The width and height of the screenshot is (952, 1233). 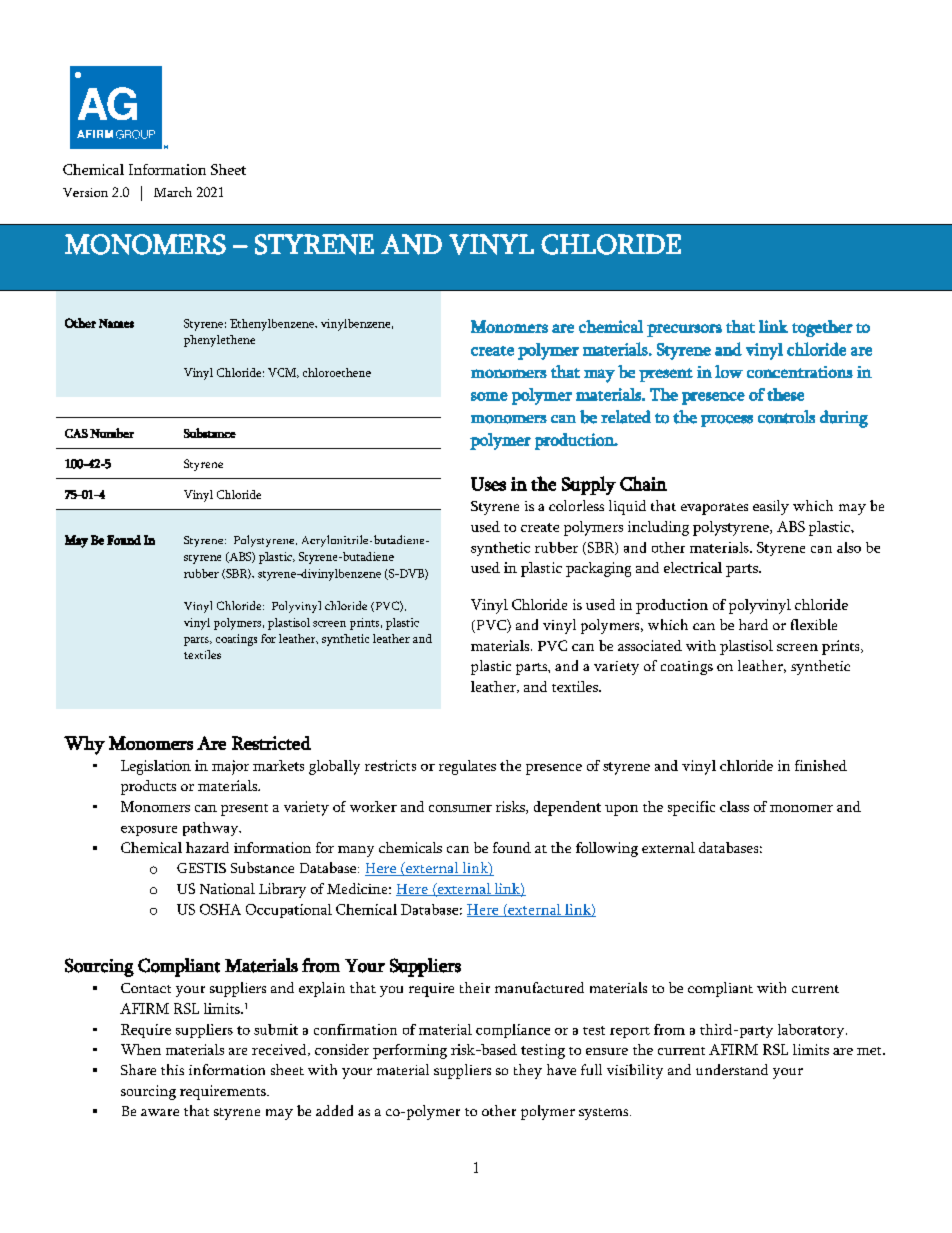 I want to click on precursors, so click(x=684, y=330).
